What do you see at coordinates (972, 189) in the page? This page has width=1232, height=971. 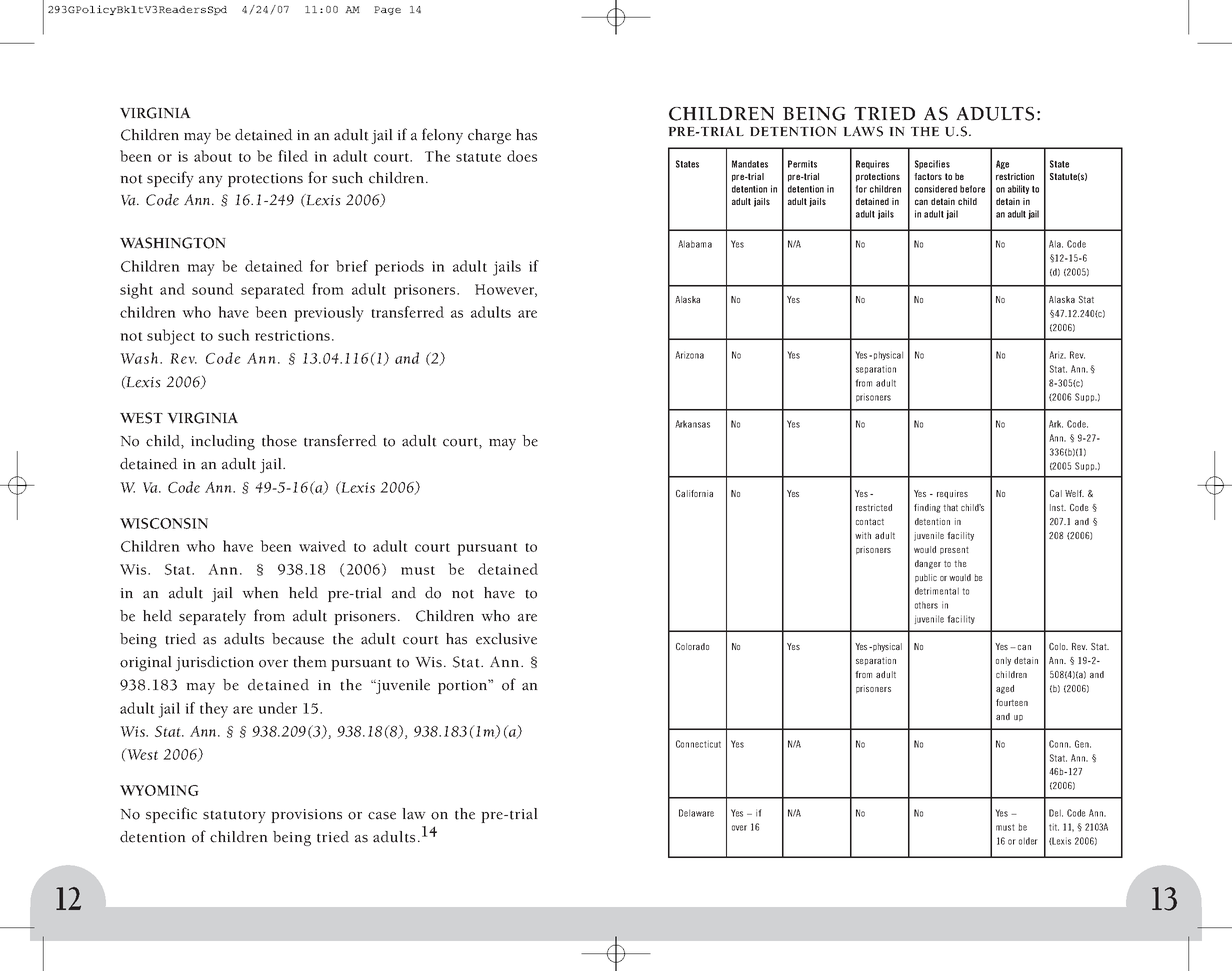 I see `before` at bounding box center [972, 189].
